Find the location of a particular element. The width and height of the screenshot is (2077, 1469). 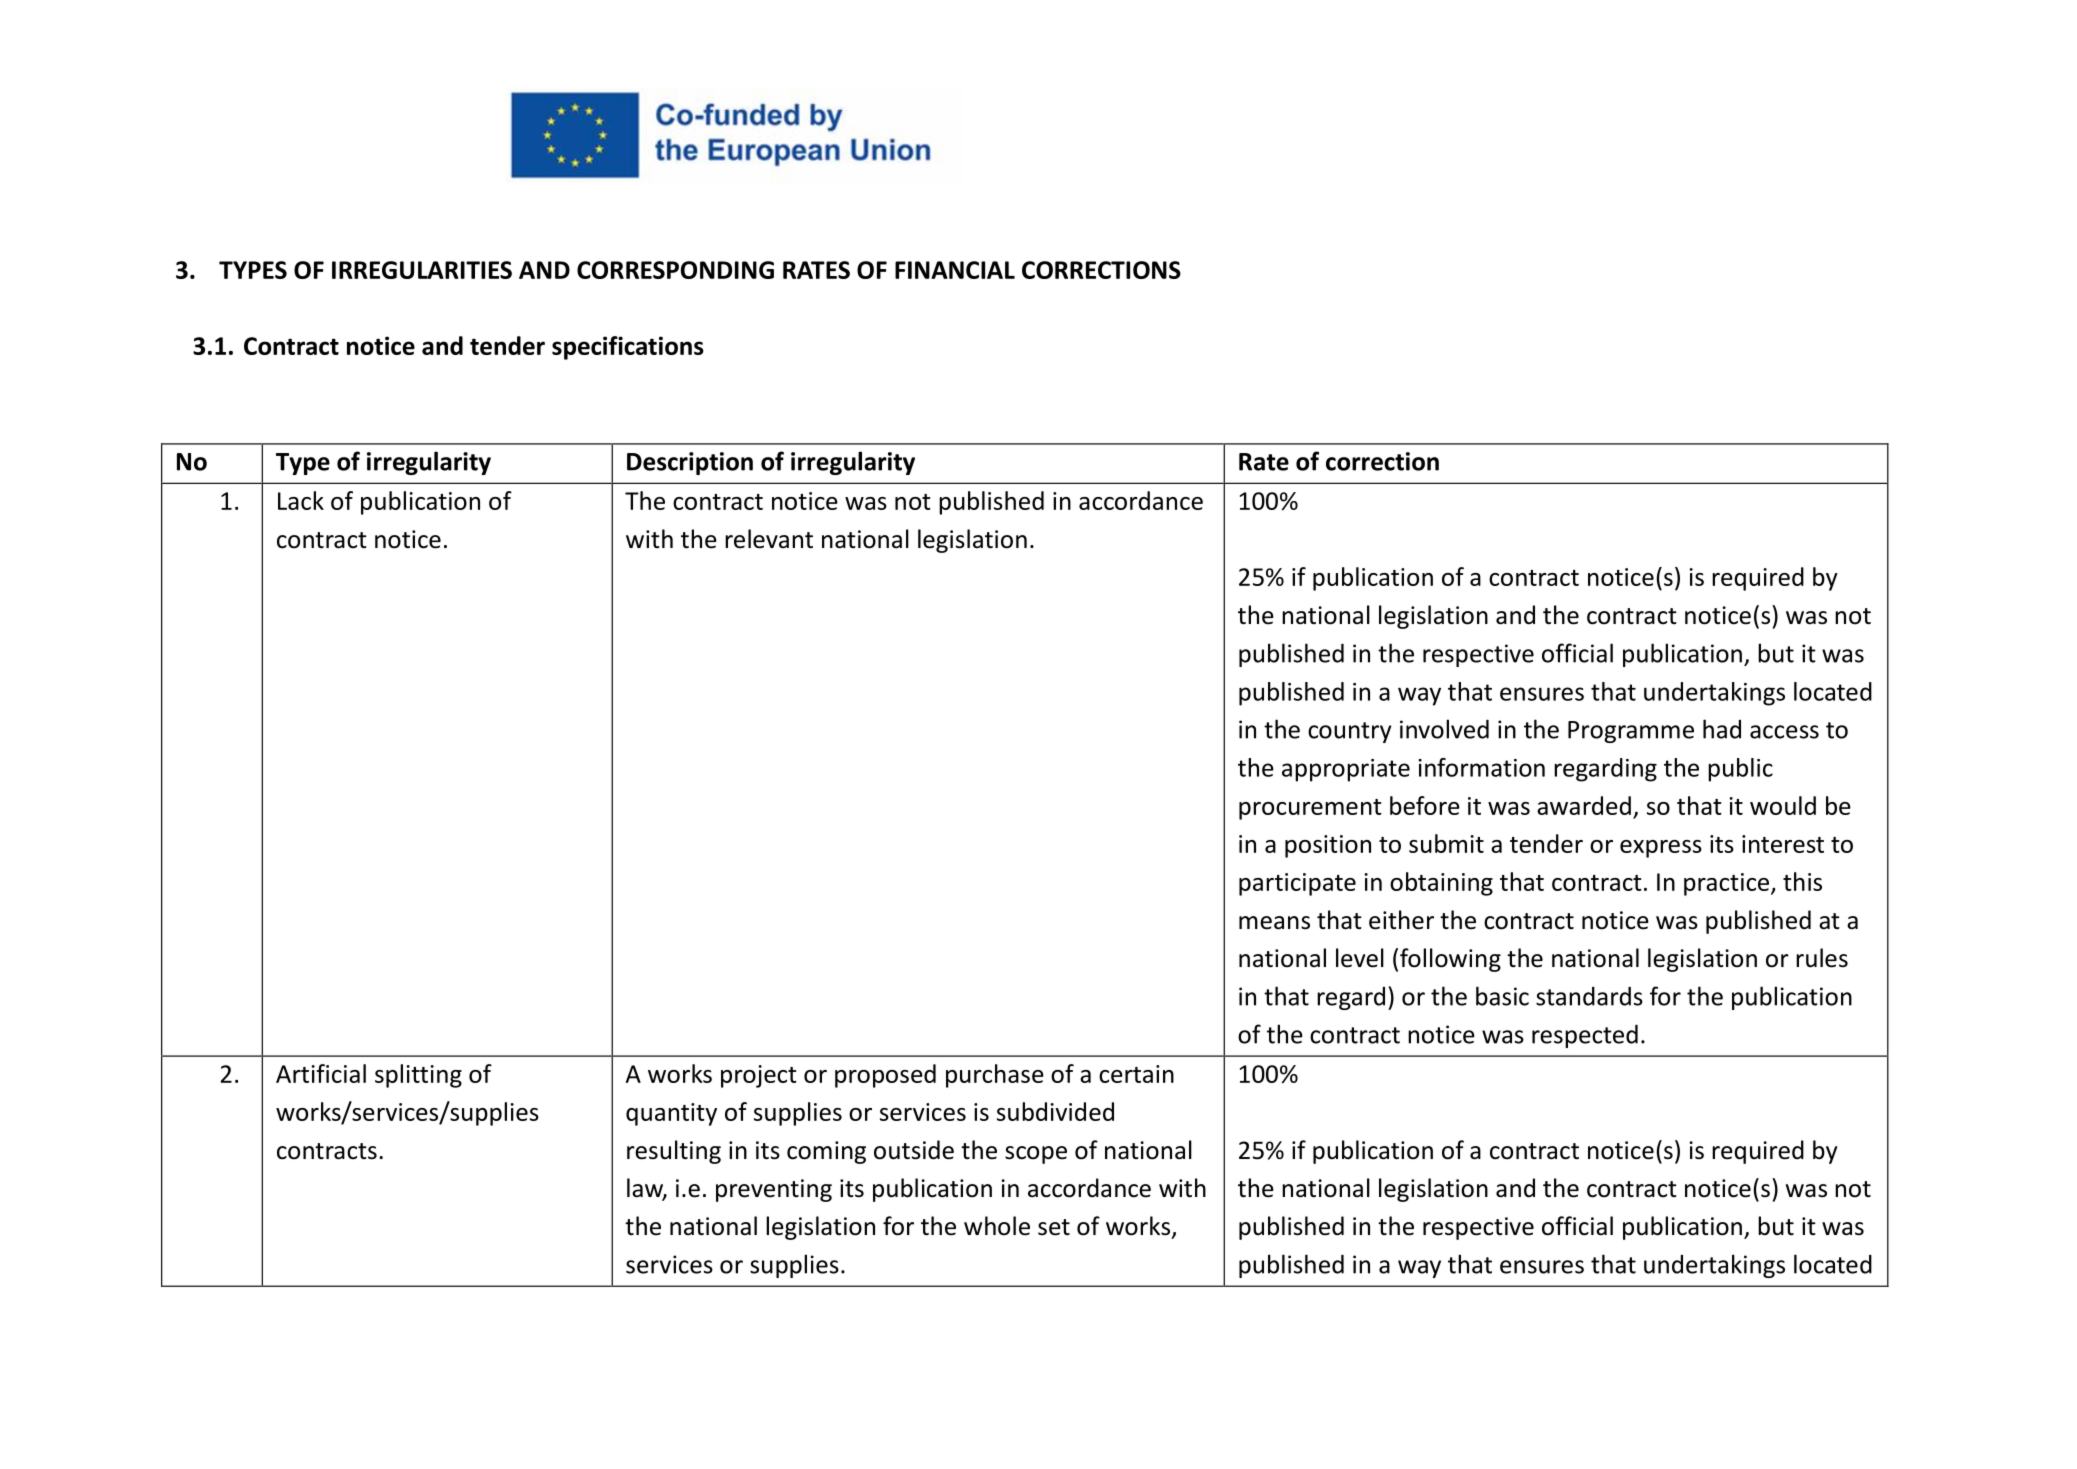

appropriate is located at coordinates (1346, 770).
